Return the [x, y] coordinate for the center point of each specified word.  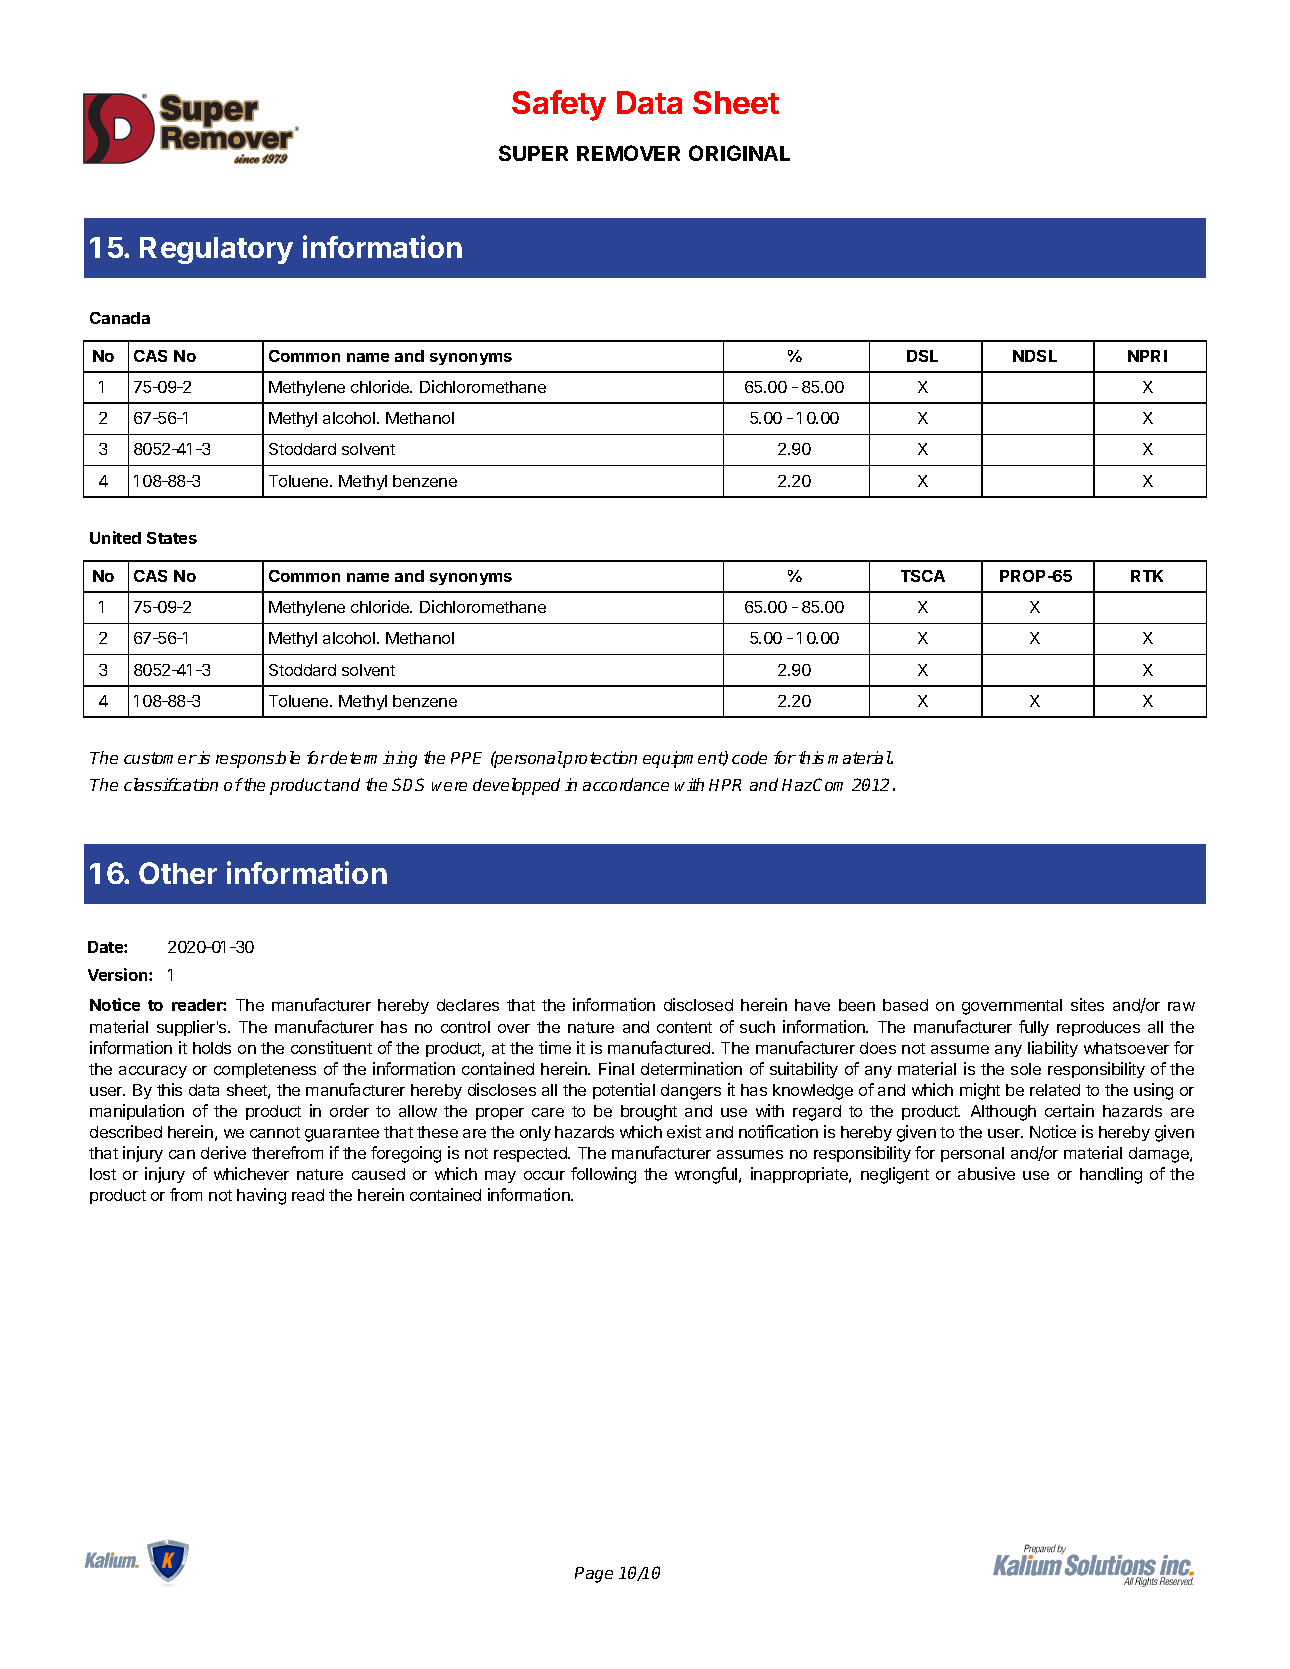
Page [594, 1575]
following [603, 1175]
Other [178, 873]
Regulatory [216, 250]
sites [1087, 1004]
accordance [626, 784]
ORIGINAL [739, 153]
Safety [559, 105]
